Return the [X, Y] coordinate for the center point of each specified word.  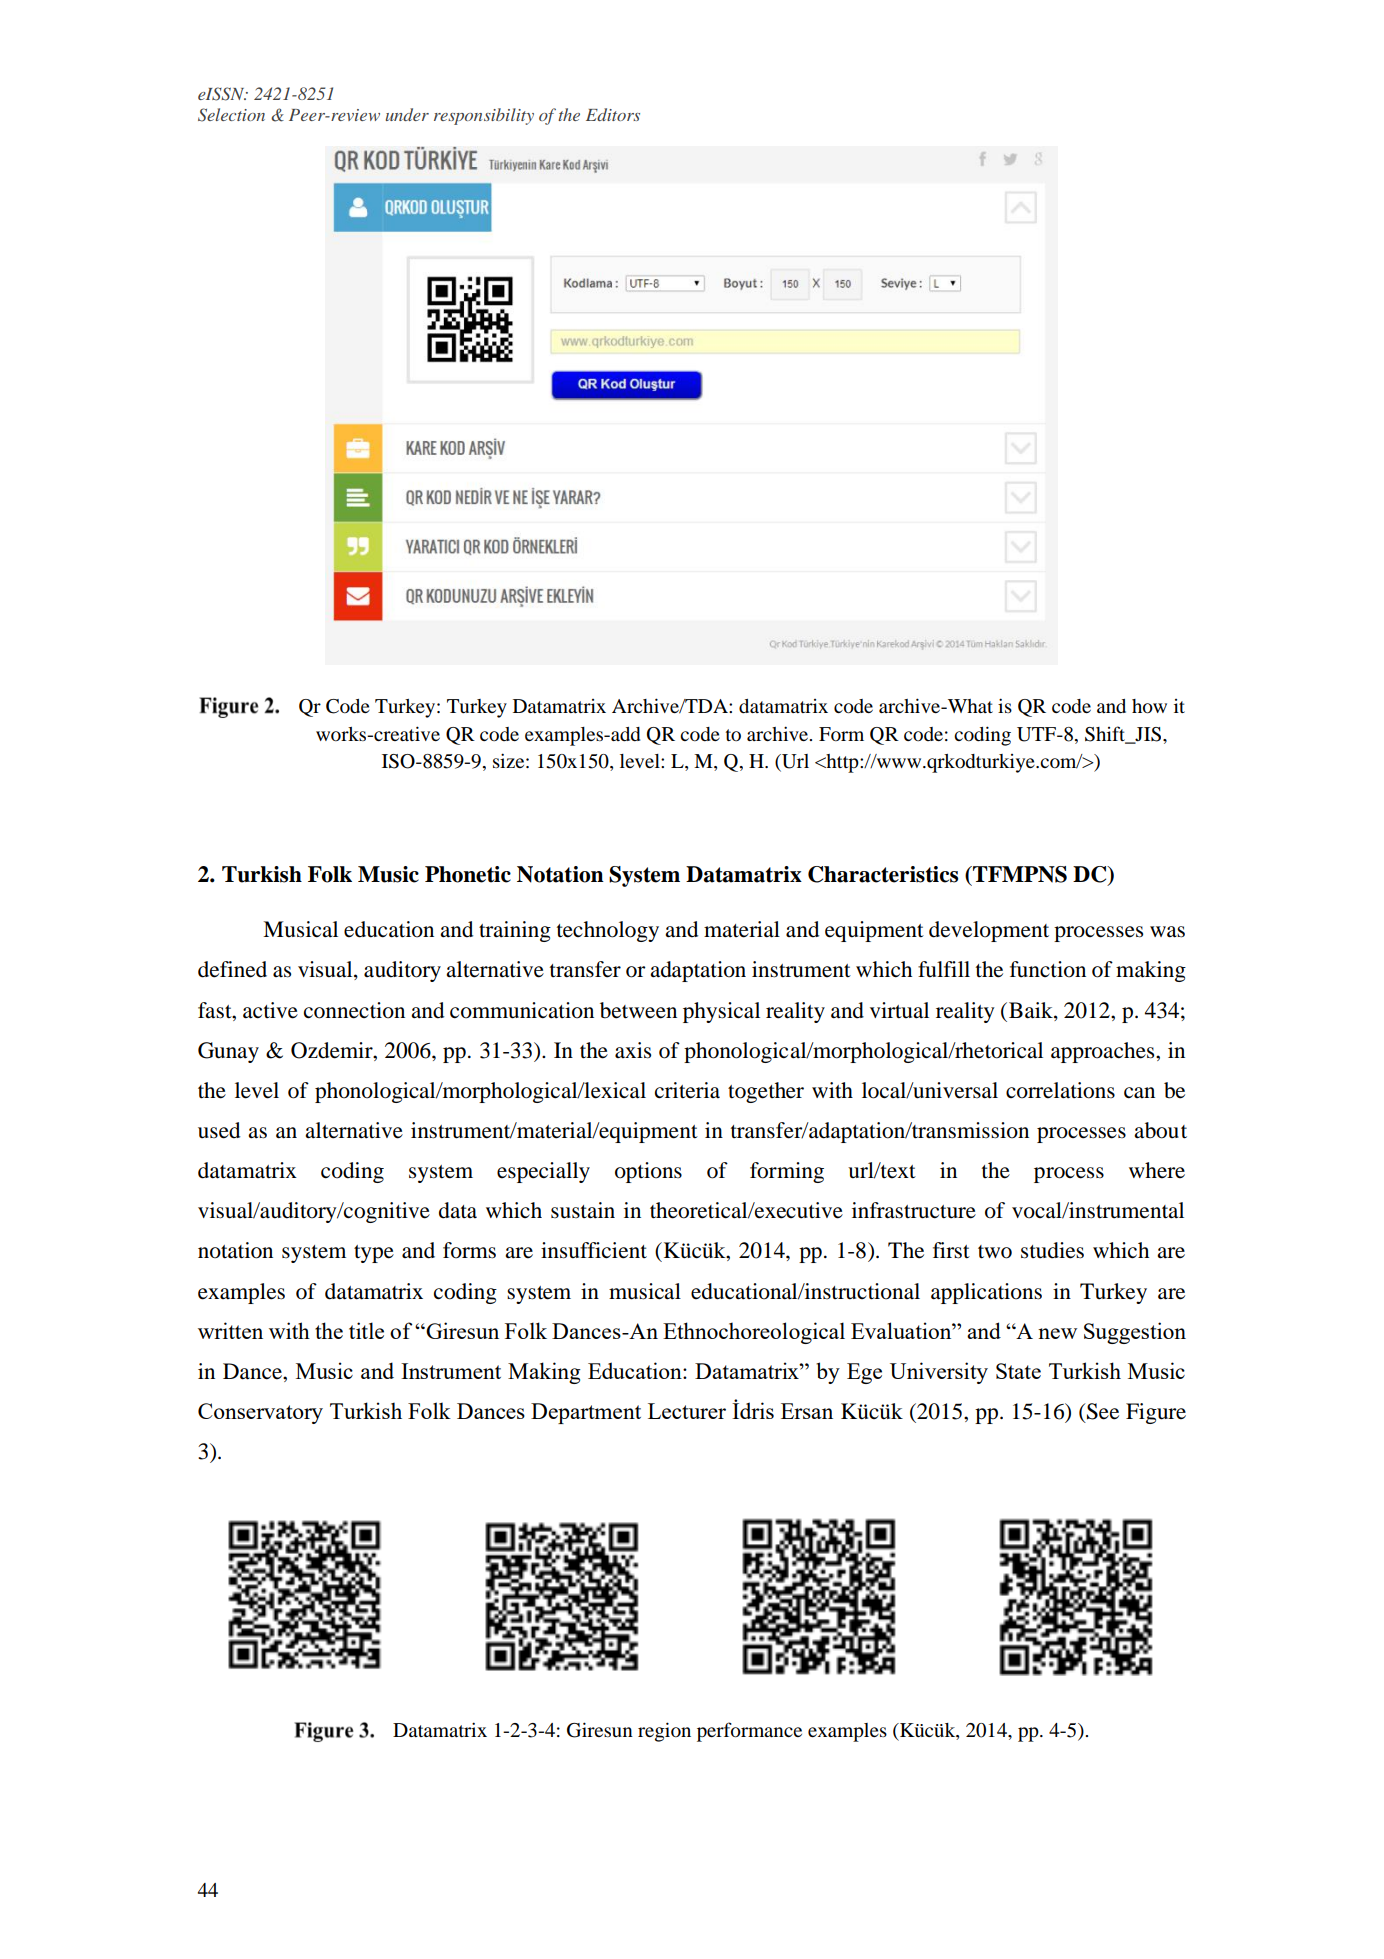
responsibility [484, 116]
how [1149, 706]
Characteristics [883, 874]
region [664, 1732]
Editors [613, 114]
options [648, 1172]
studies [1052, 1250]
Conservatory [260, 1413]
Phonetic [468, 874]
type [374, 1254]
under [407, 114]
